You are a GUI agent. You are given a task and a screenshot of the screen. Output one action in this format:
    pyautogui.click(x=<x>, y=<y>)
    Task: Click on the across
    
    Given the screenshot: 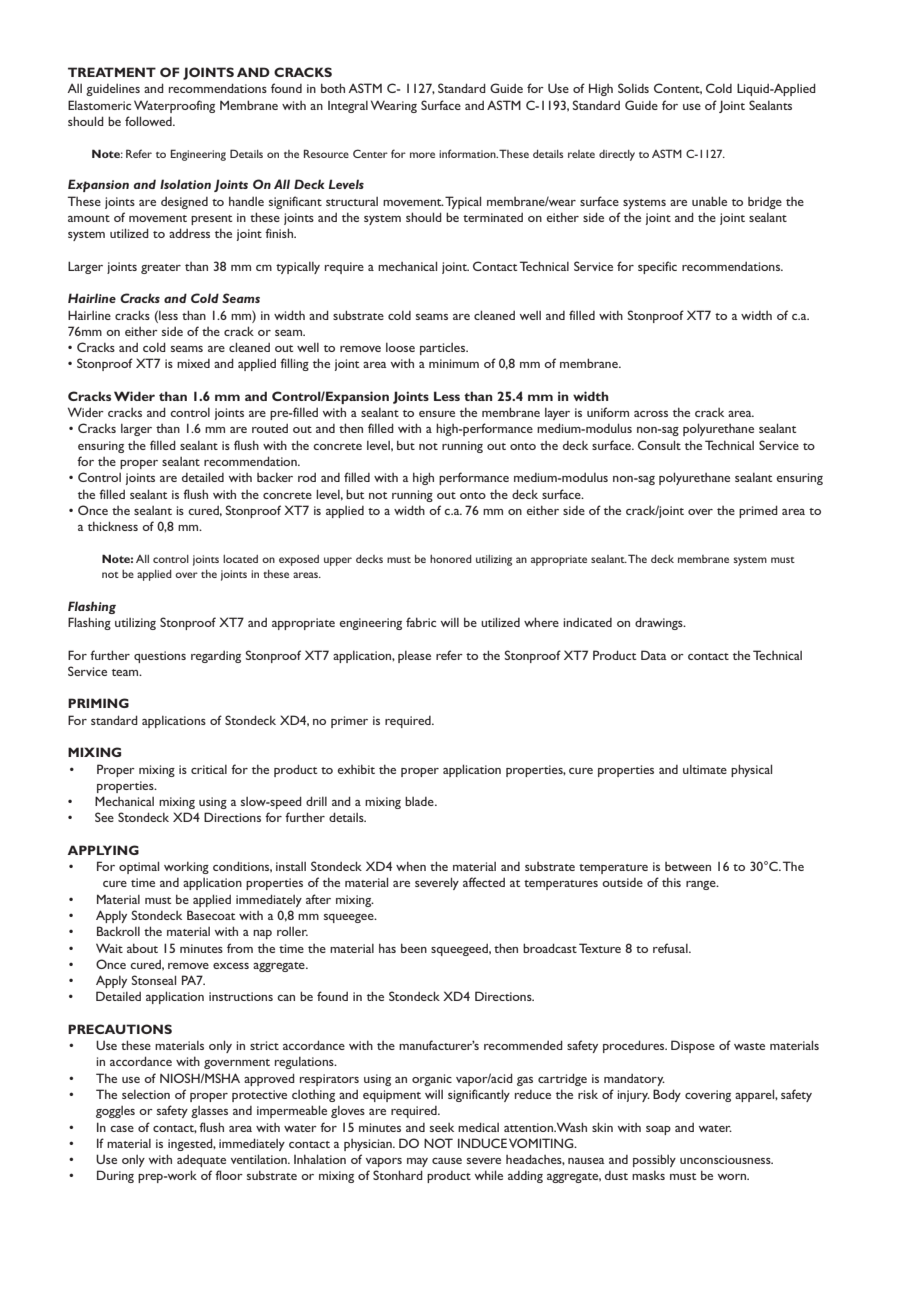 What is the action you would take?
    pyautogui.click(x=651, y=414)
